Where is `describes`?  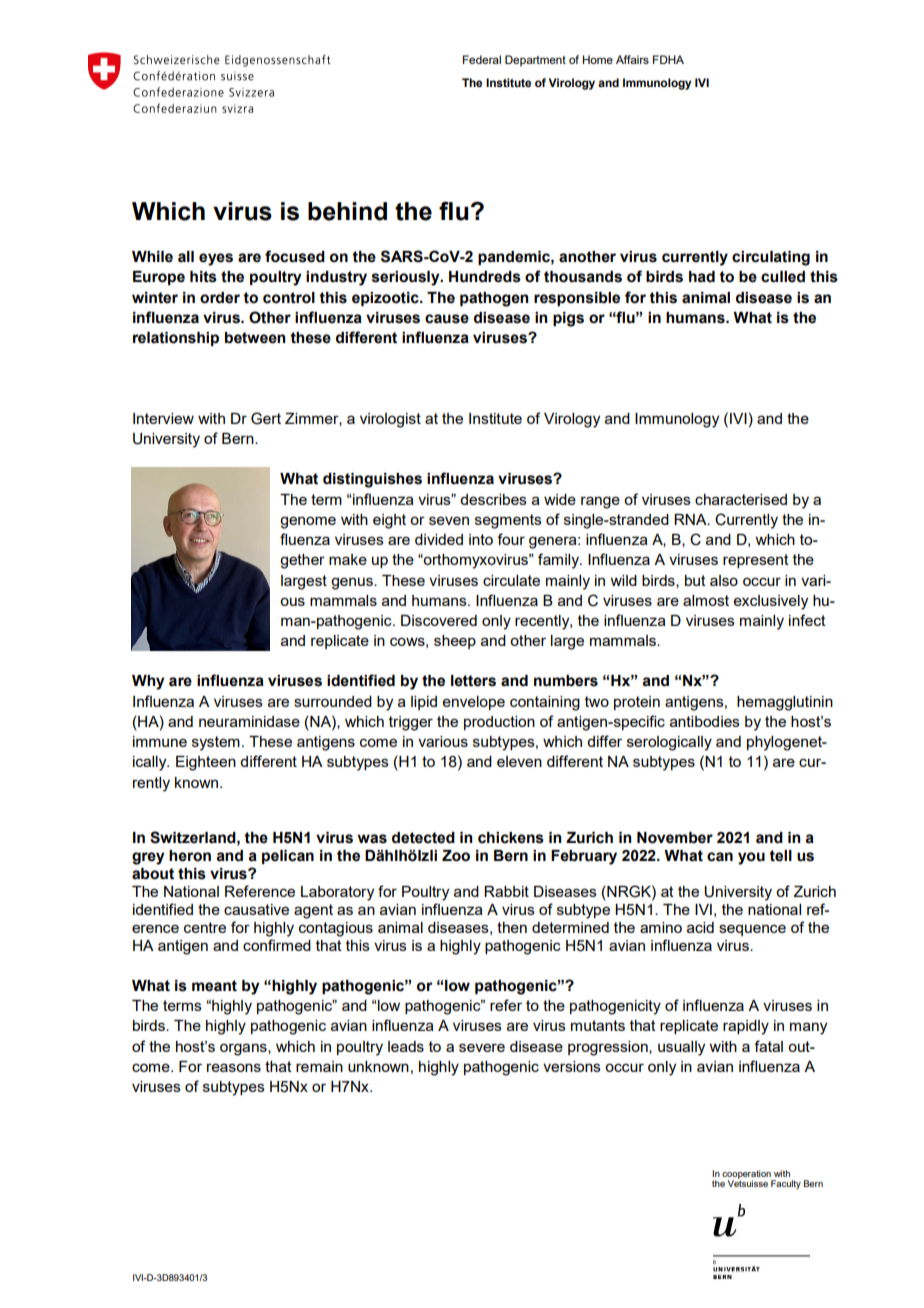
describes is located at coordinates (493, 499).
